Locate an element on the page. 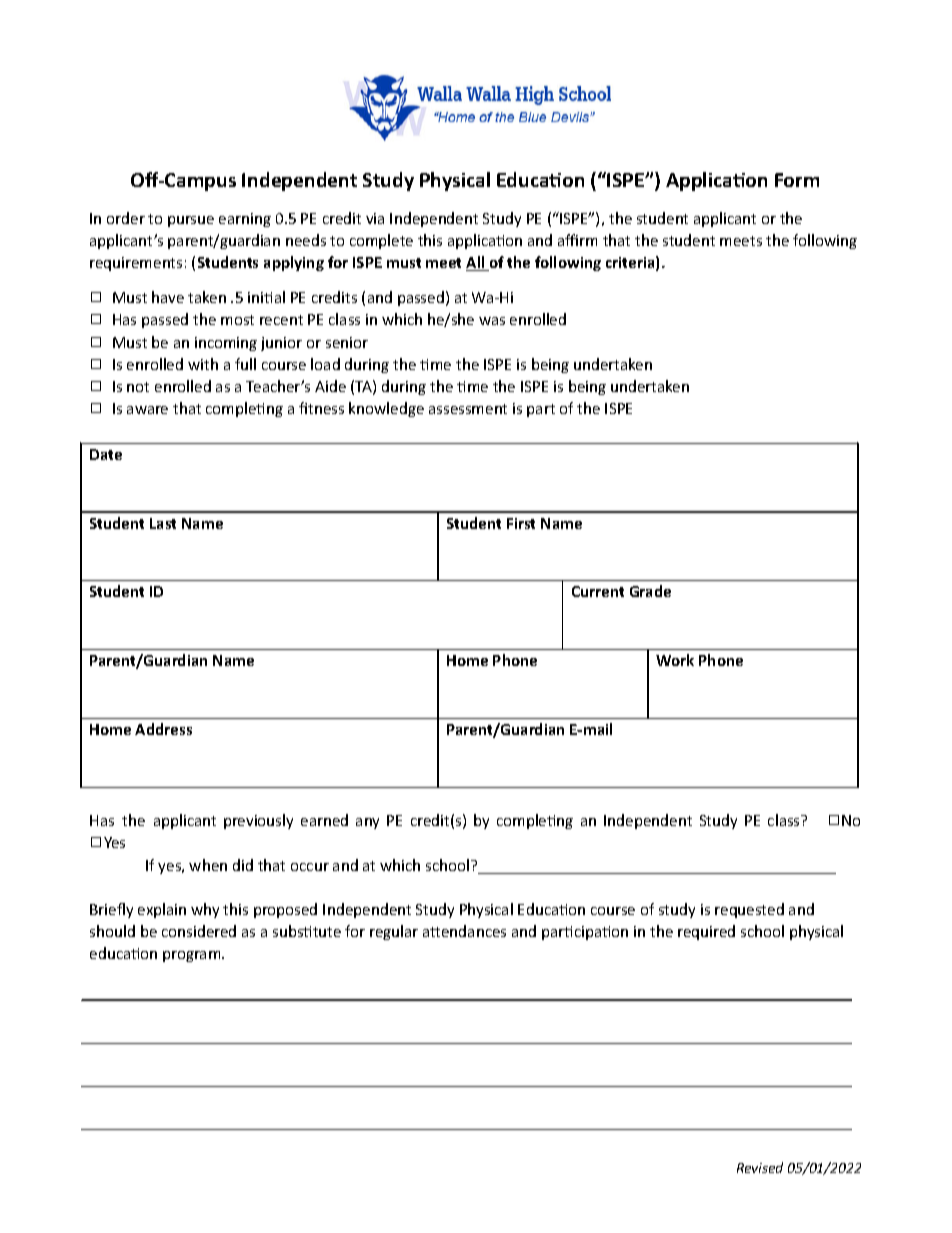 The height and width of the image is (1233, 952). program is located at coordinates (193, 956).
